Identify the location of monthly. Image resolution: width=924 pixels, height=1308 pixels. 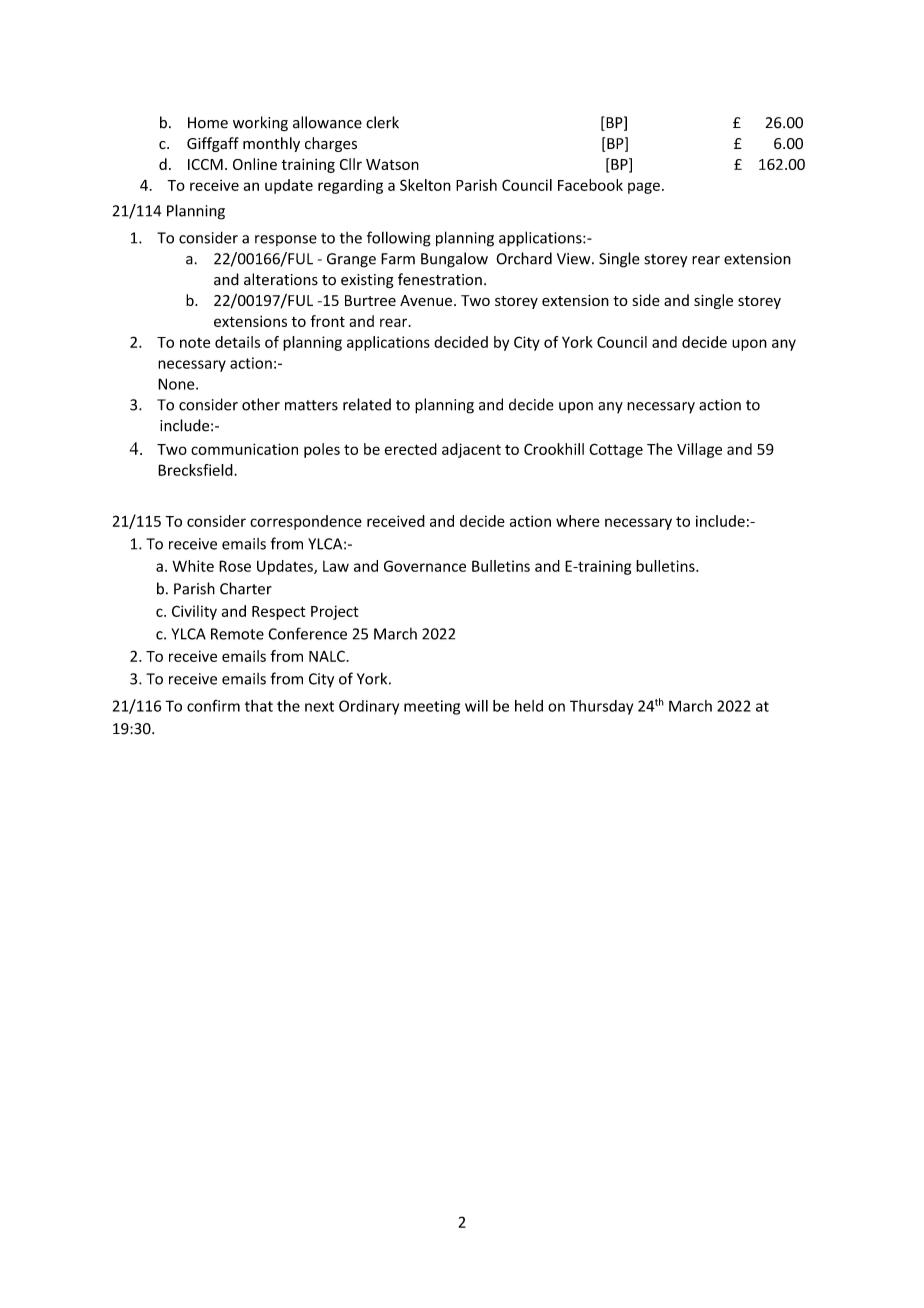
(271, 144).
